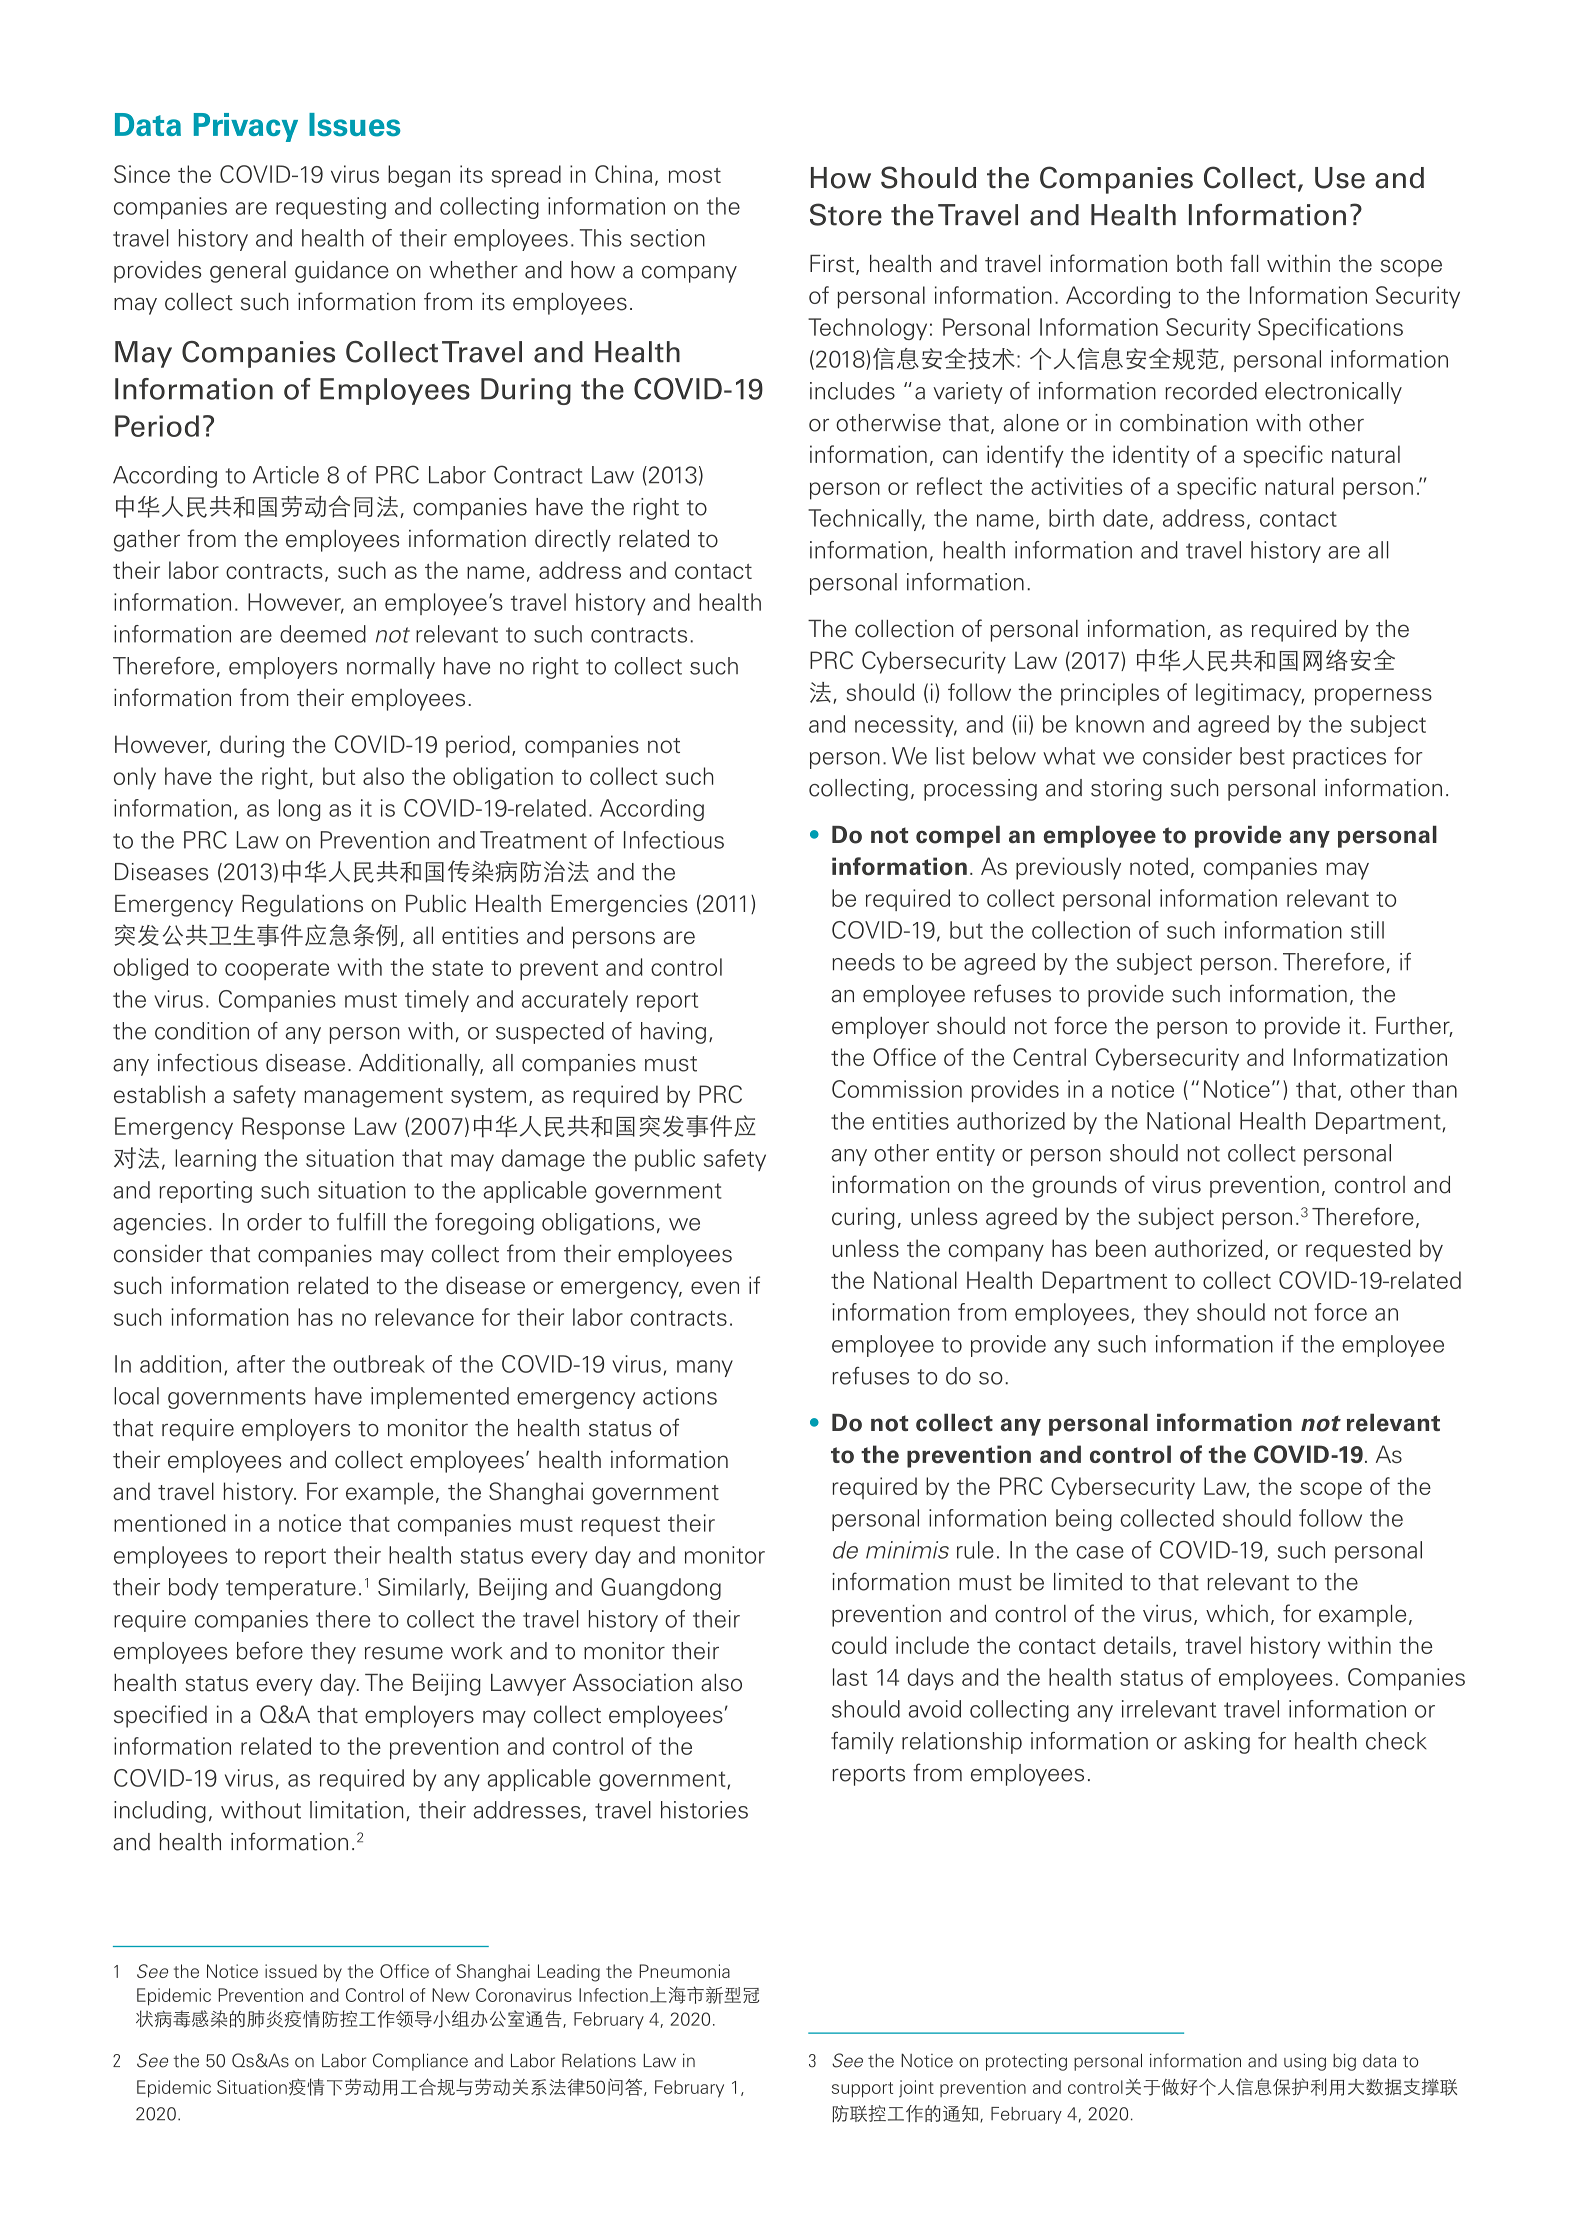 The width and height of the document is (1579, 2233). What do you see at coordinates (1237, 1614) in the document?
I see `which` at bounding box center [1237, 1614].
